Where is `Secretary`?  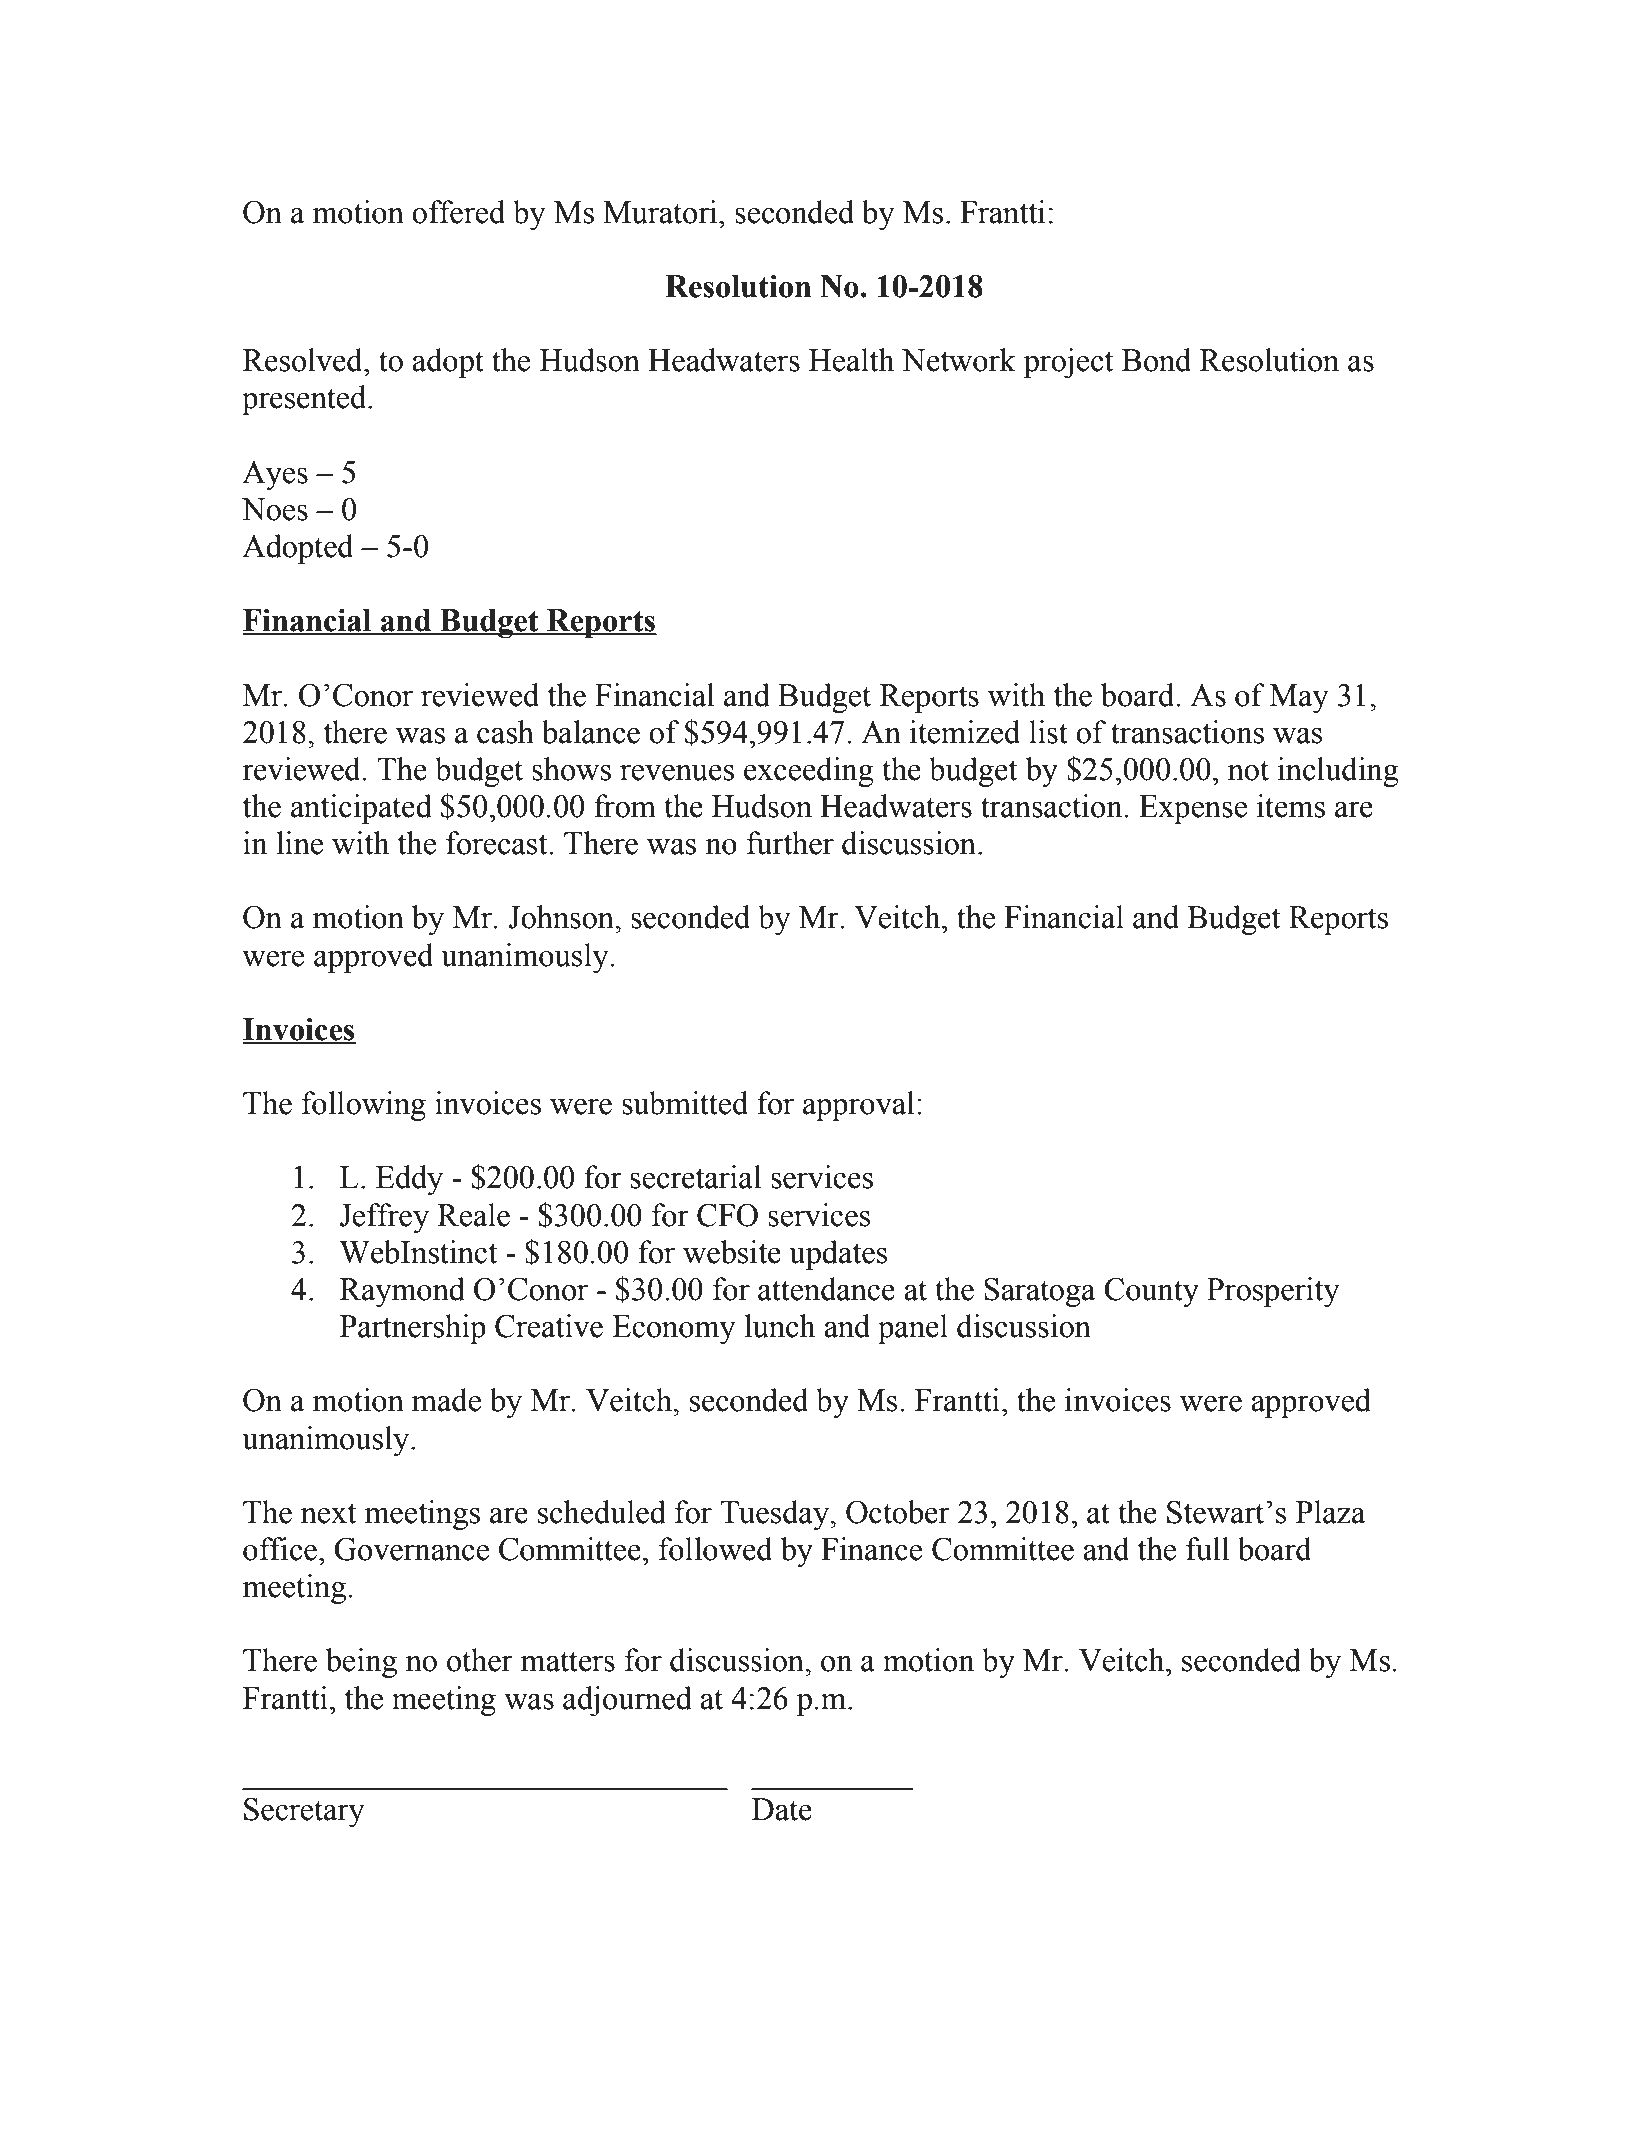
Secretary is located at coordinates (304, 1812).
